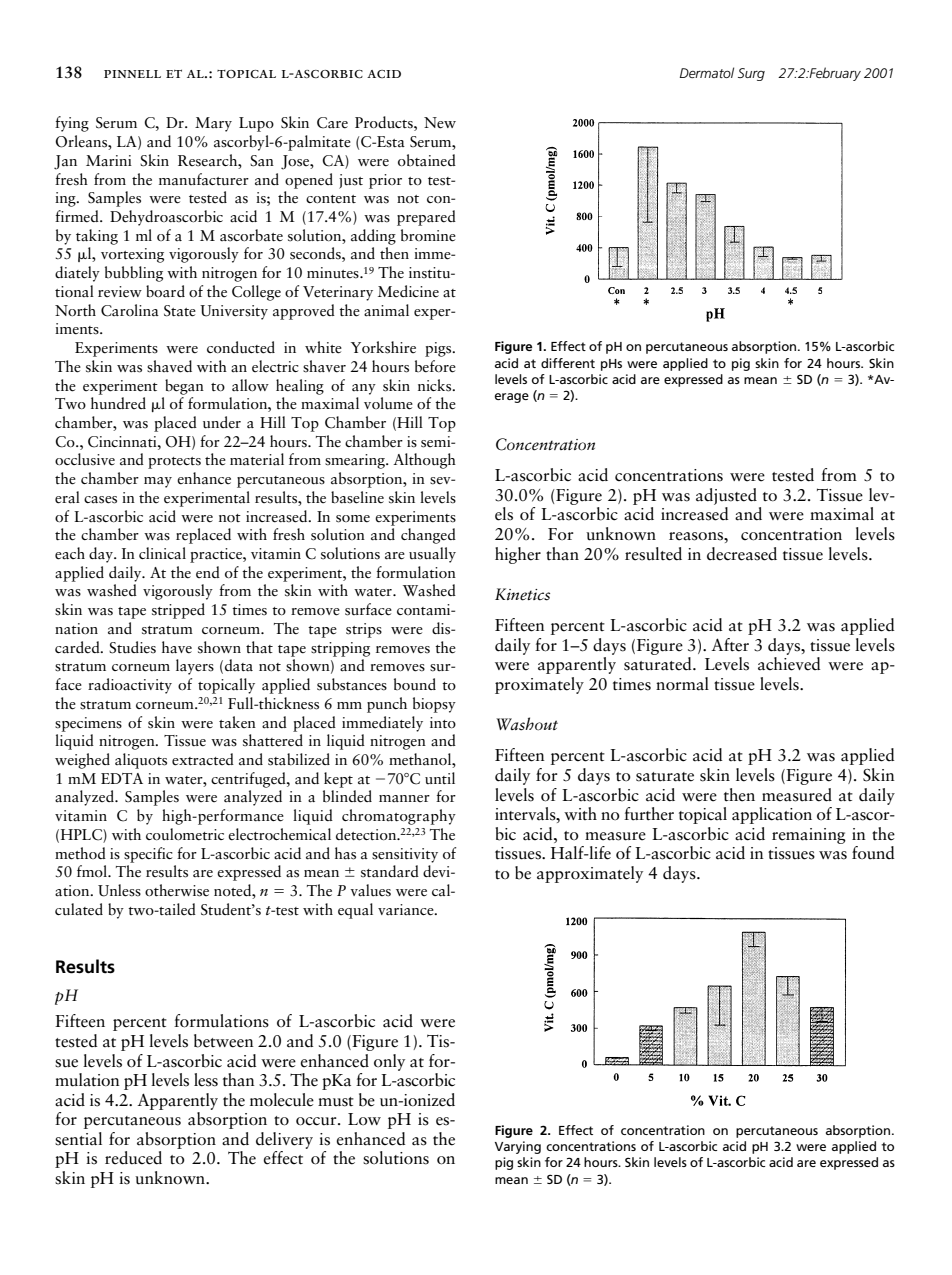 This image has height=1275, width=952. Describe the element at coordinates (424, 461) in the image. I see `Although` at that location.
